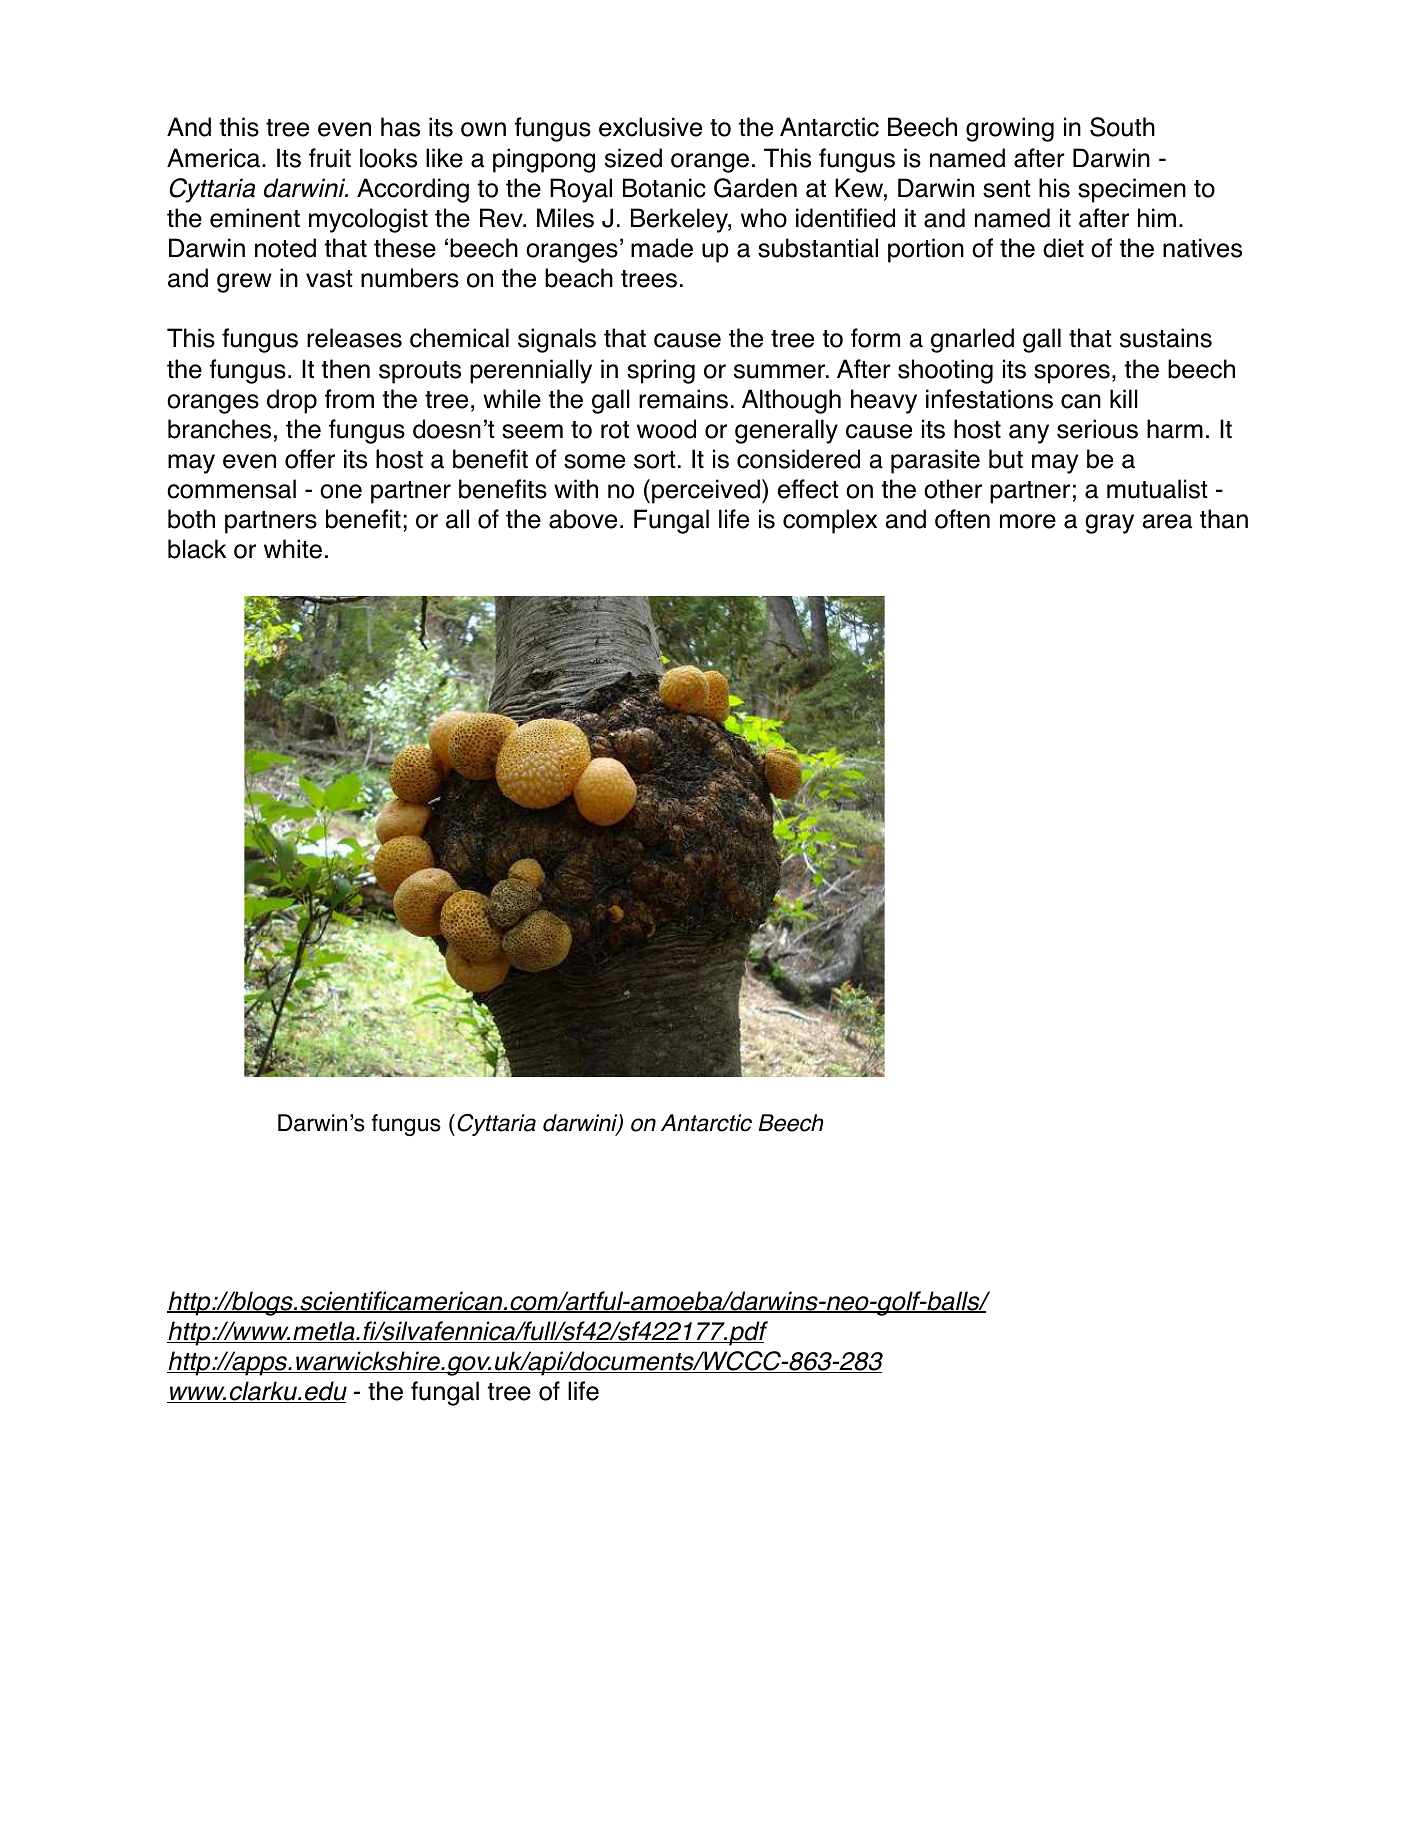 Image resolution: width=1420 pixels, height=1837 pixels. I want to click on drop, so click(292, 401).
